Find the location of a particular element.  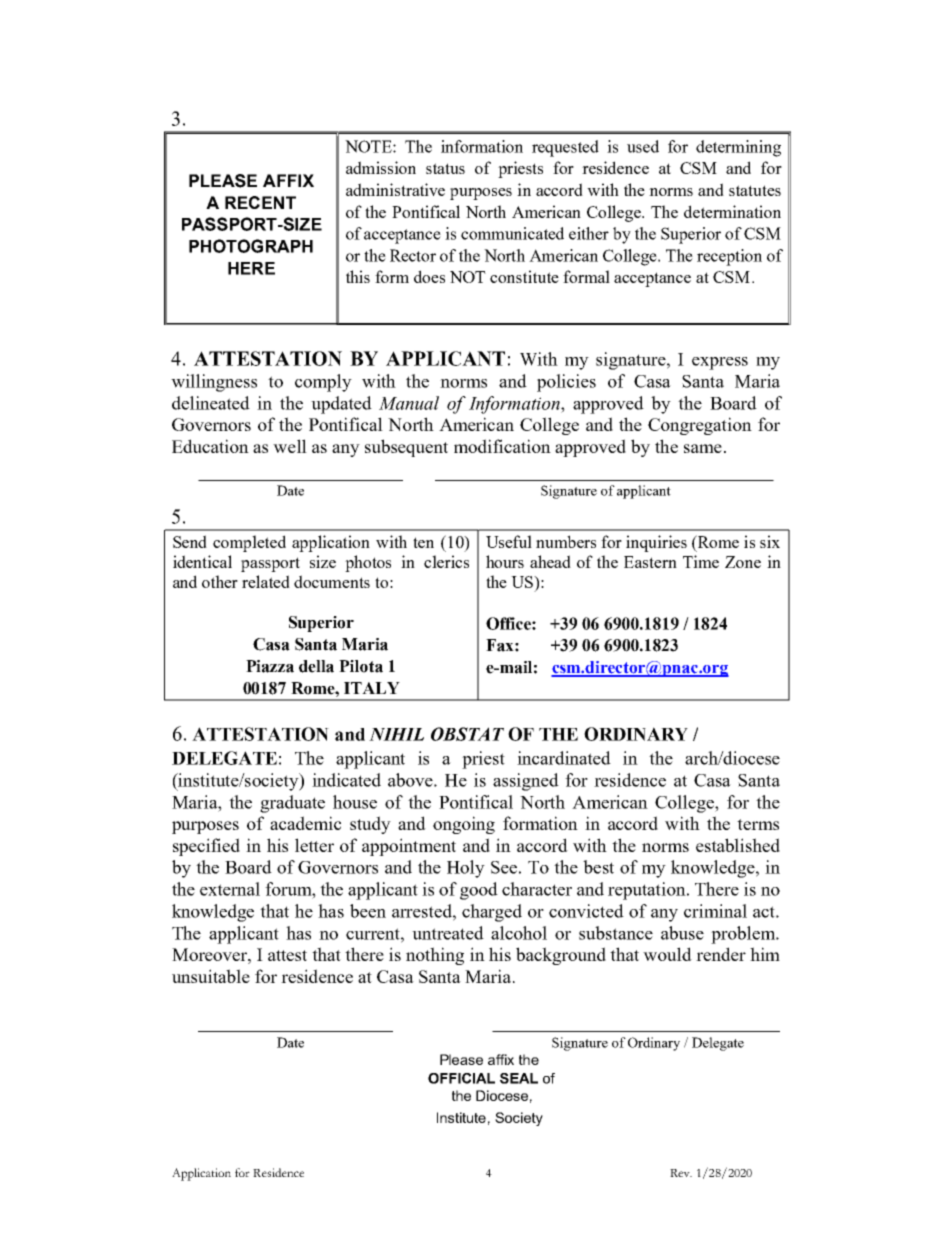

status is located at coordinates (445, 168).
